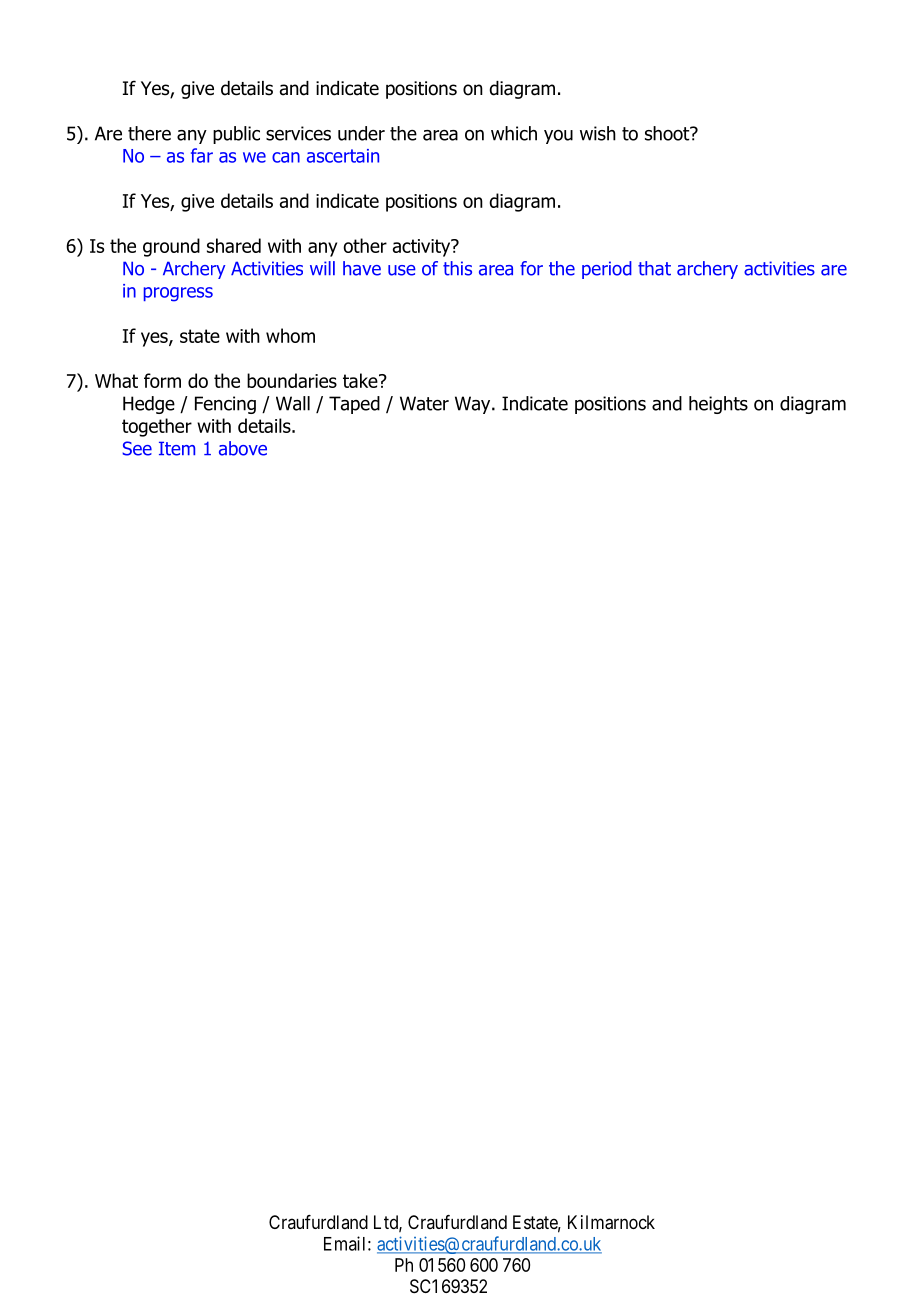 The image size is (924, 1308). What do you see at coordinates (402, 270) in the screenshot?
I see `use` at bounding box center [402, 270].
